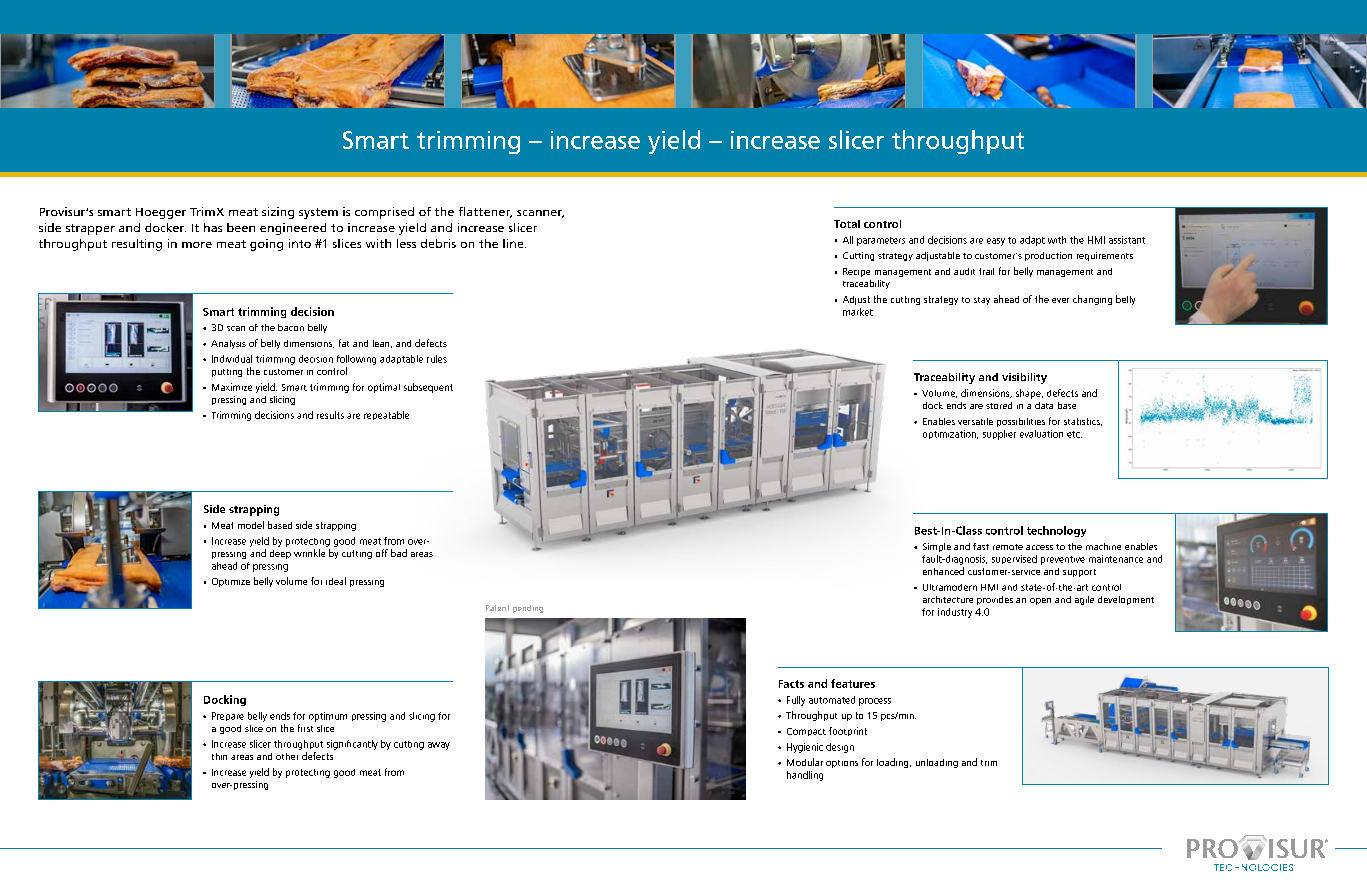  What do you see at coordinates (399, 553) in the document?
I see `bad` at bounding box center [399, 553].
